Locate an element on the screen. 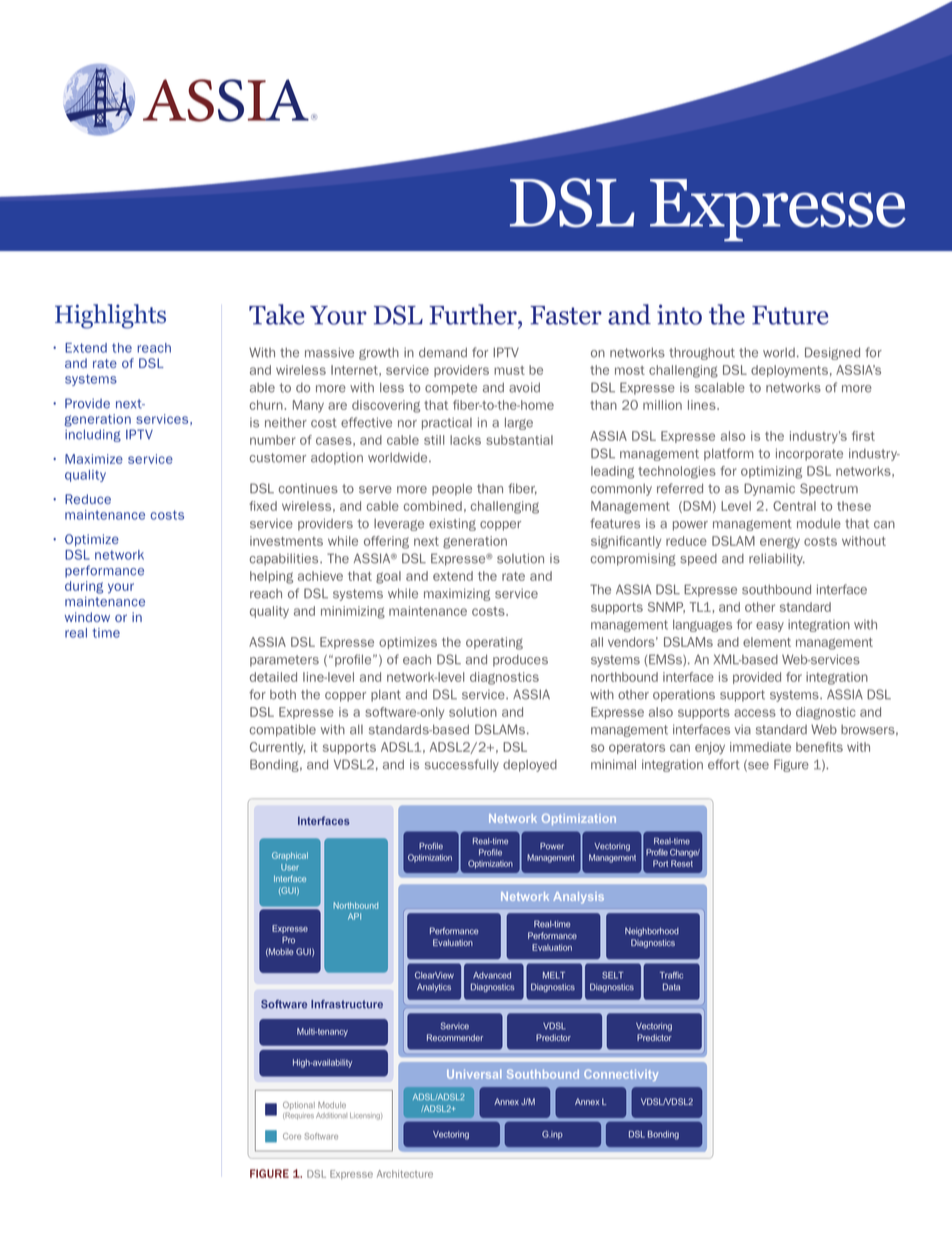 This screenshot has height=1233, width=952. easy is located at coordinates (770, 627).
